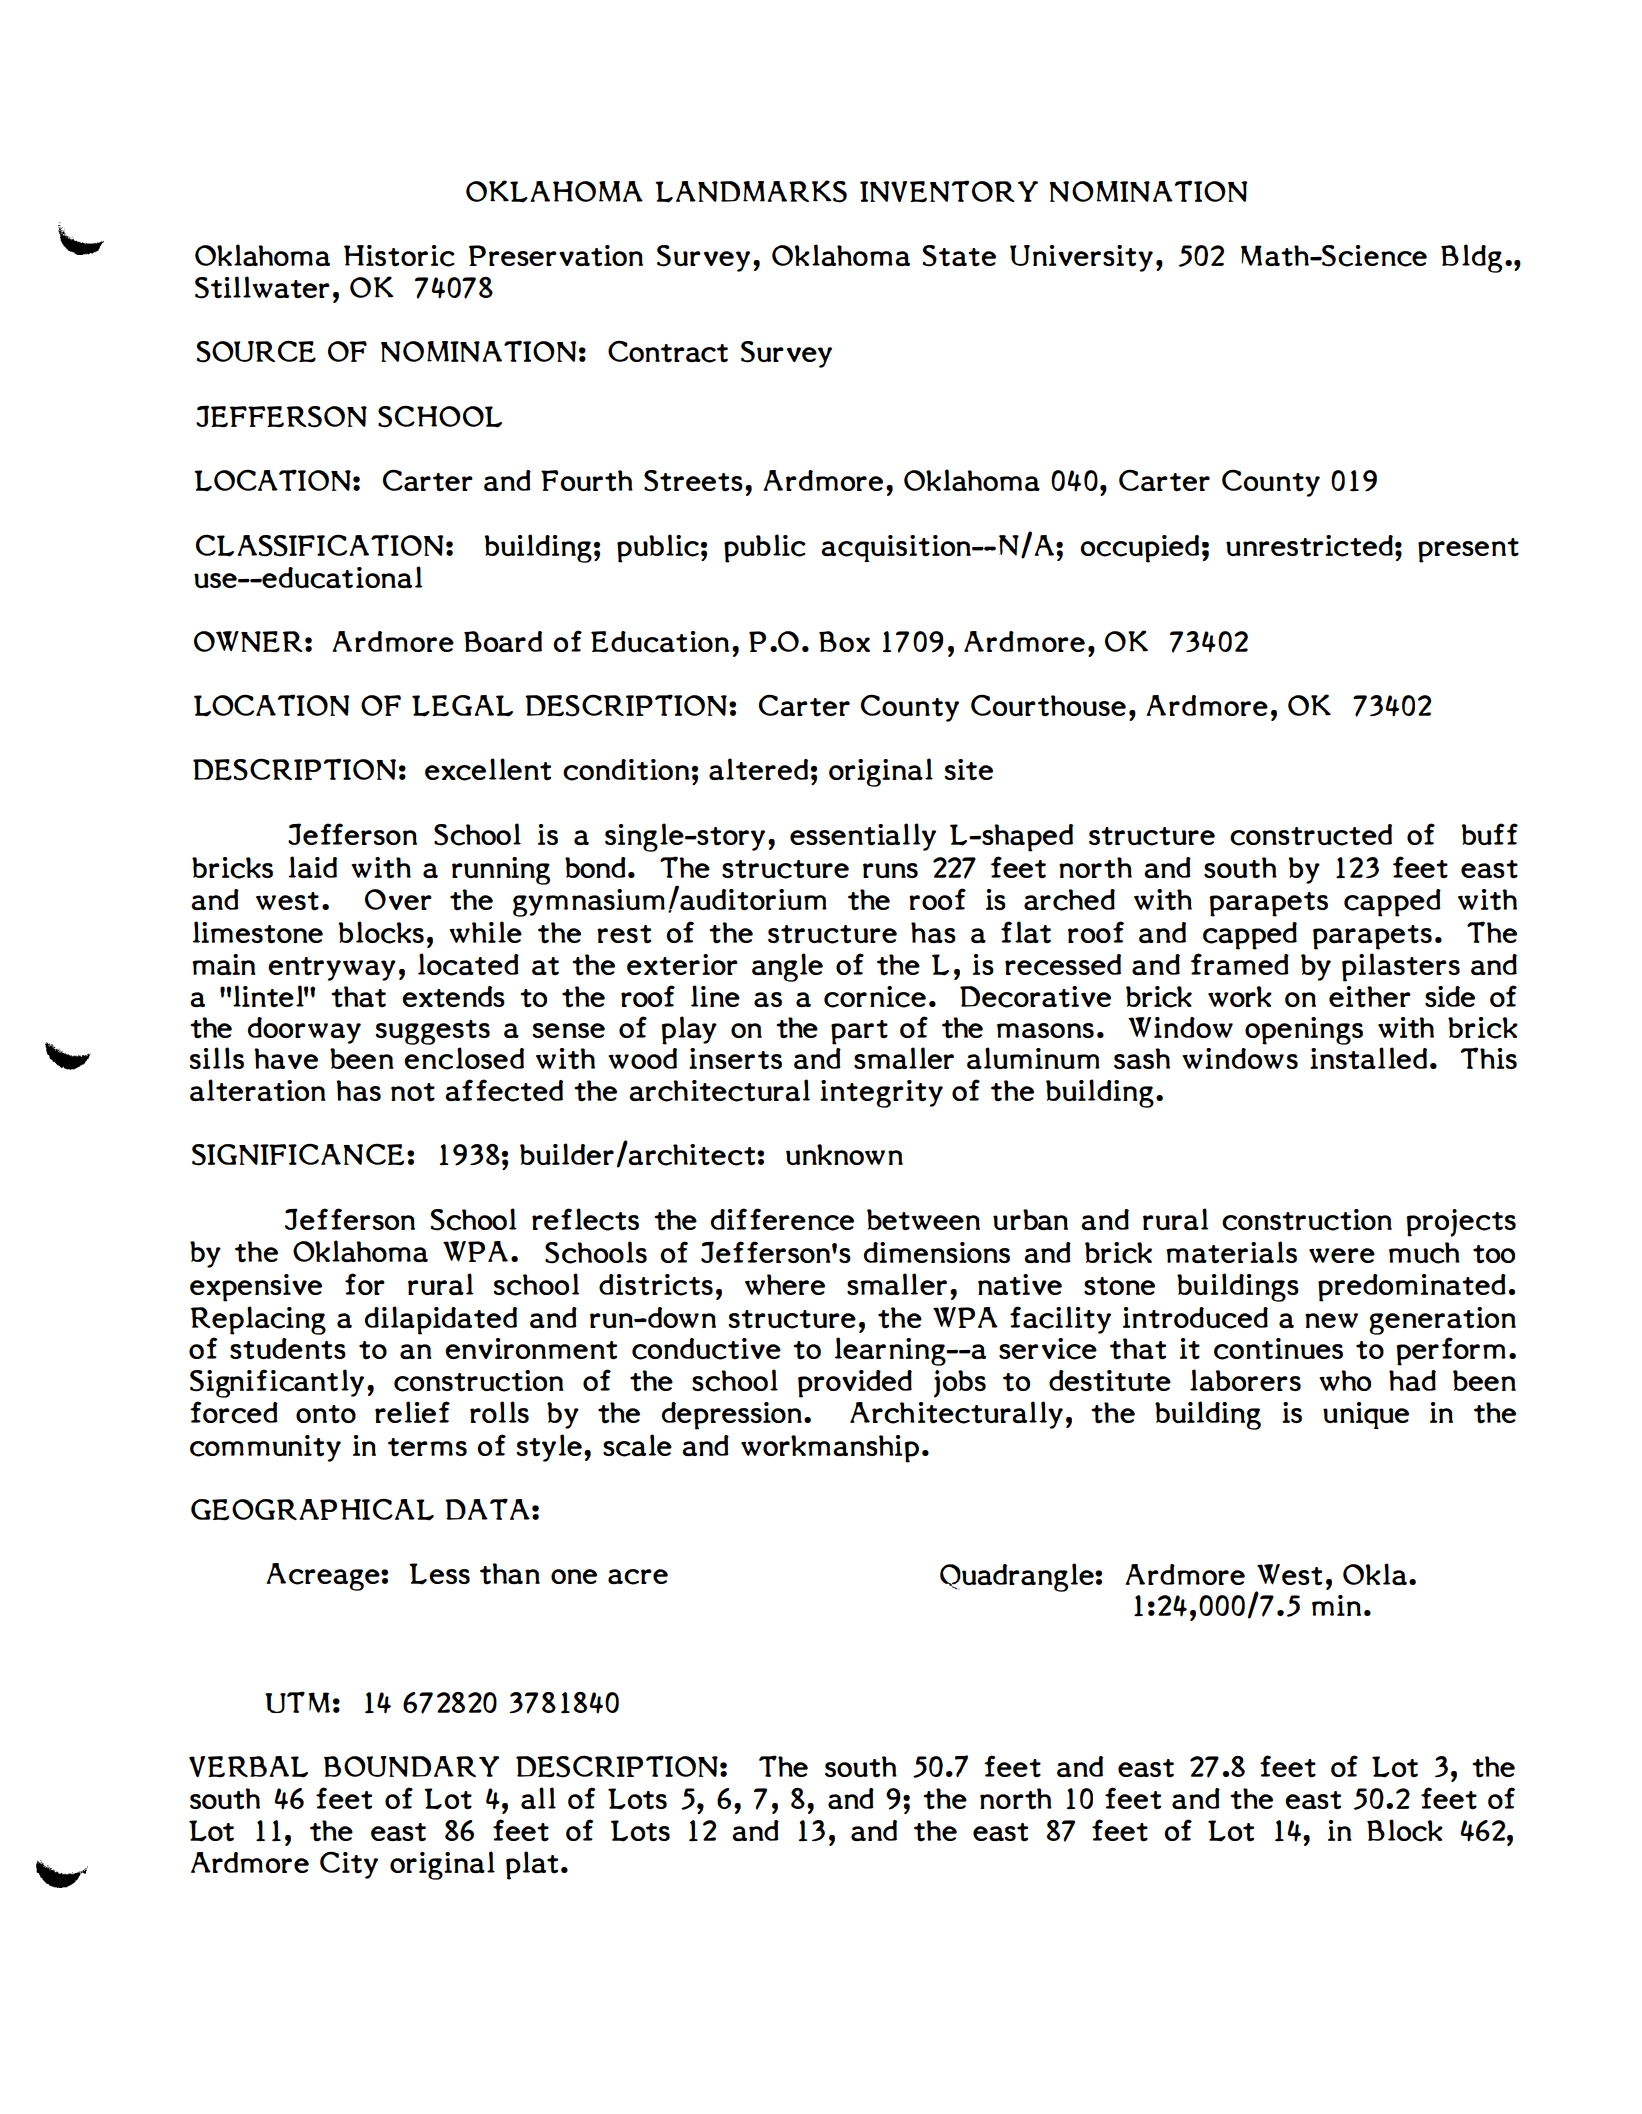 This screenshot has height=2114, width=1642. I want to click on Bldg, so click(1471, 258).
